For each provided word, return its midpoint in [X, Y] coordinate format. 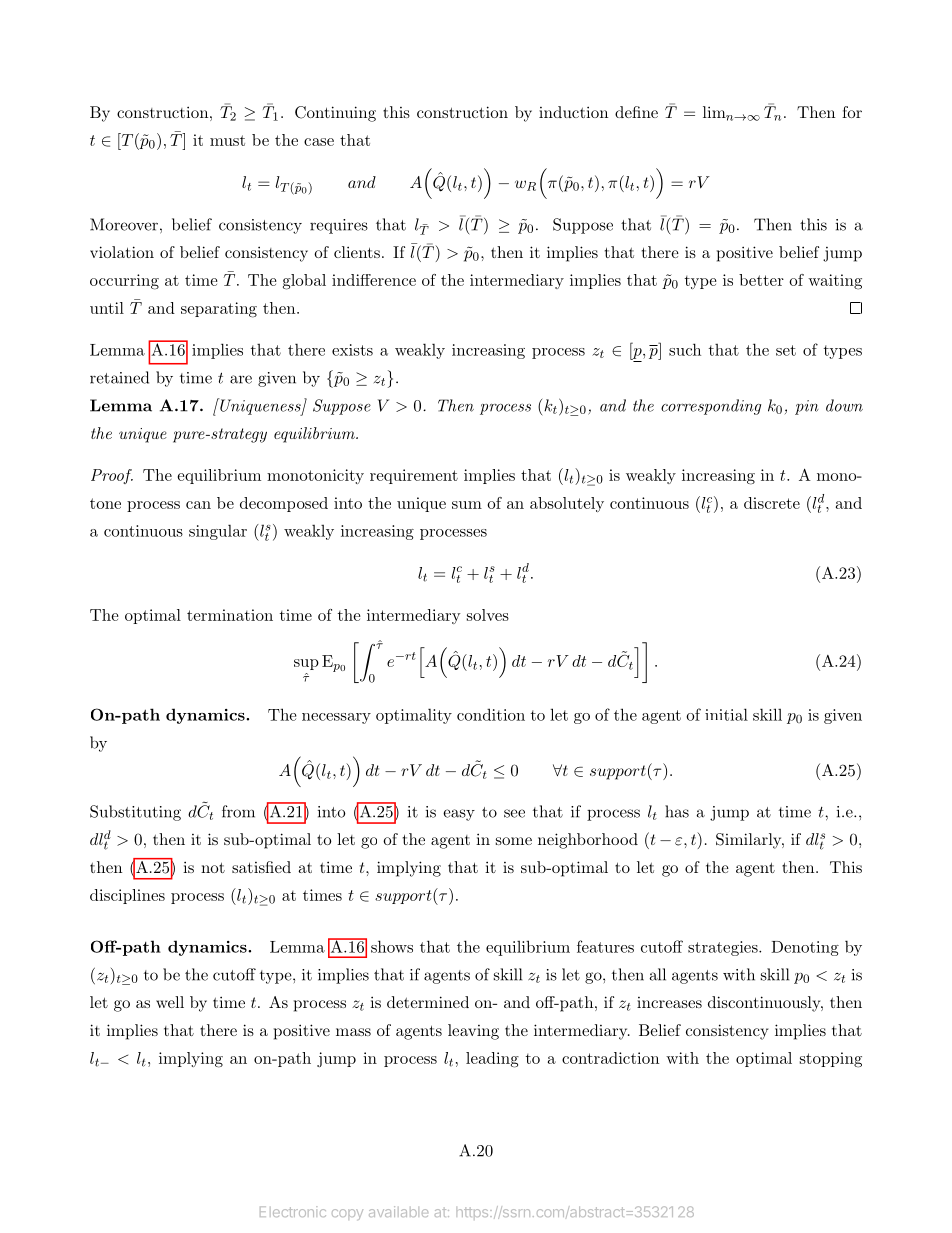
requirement [414, 476]
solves [488, 615]
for [852, 112]
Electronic [293, 1211]
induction [573, 112]
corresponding [711, 407]
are [241, 379]
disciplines [127, 896]
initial [726, 714]
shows [392, 946]
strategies [724, 948]
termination [230, 615]
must [227, 140]
